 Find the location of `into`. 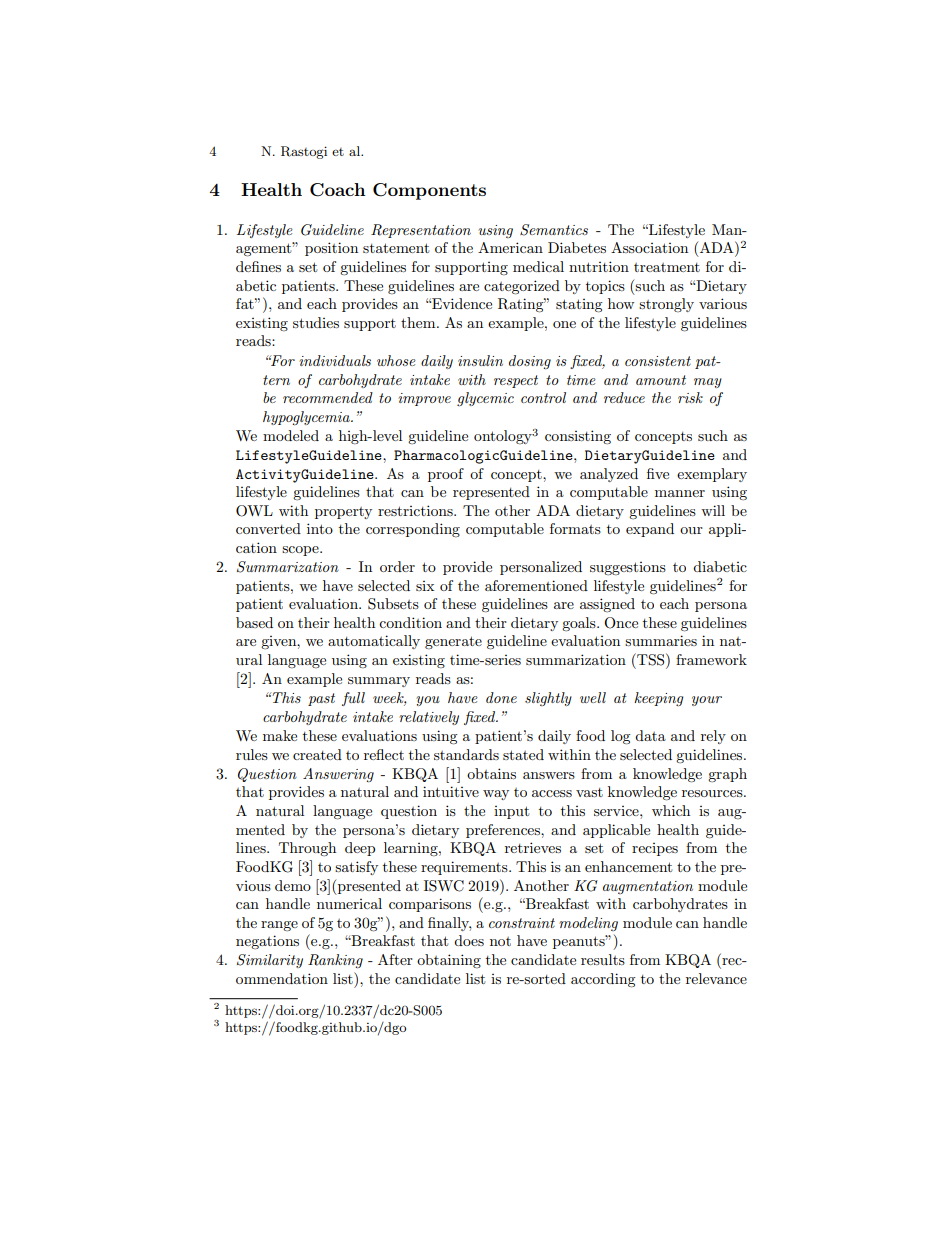

into is located at coordinates (320, 528).
